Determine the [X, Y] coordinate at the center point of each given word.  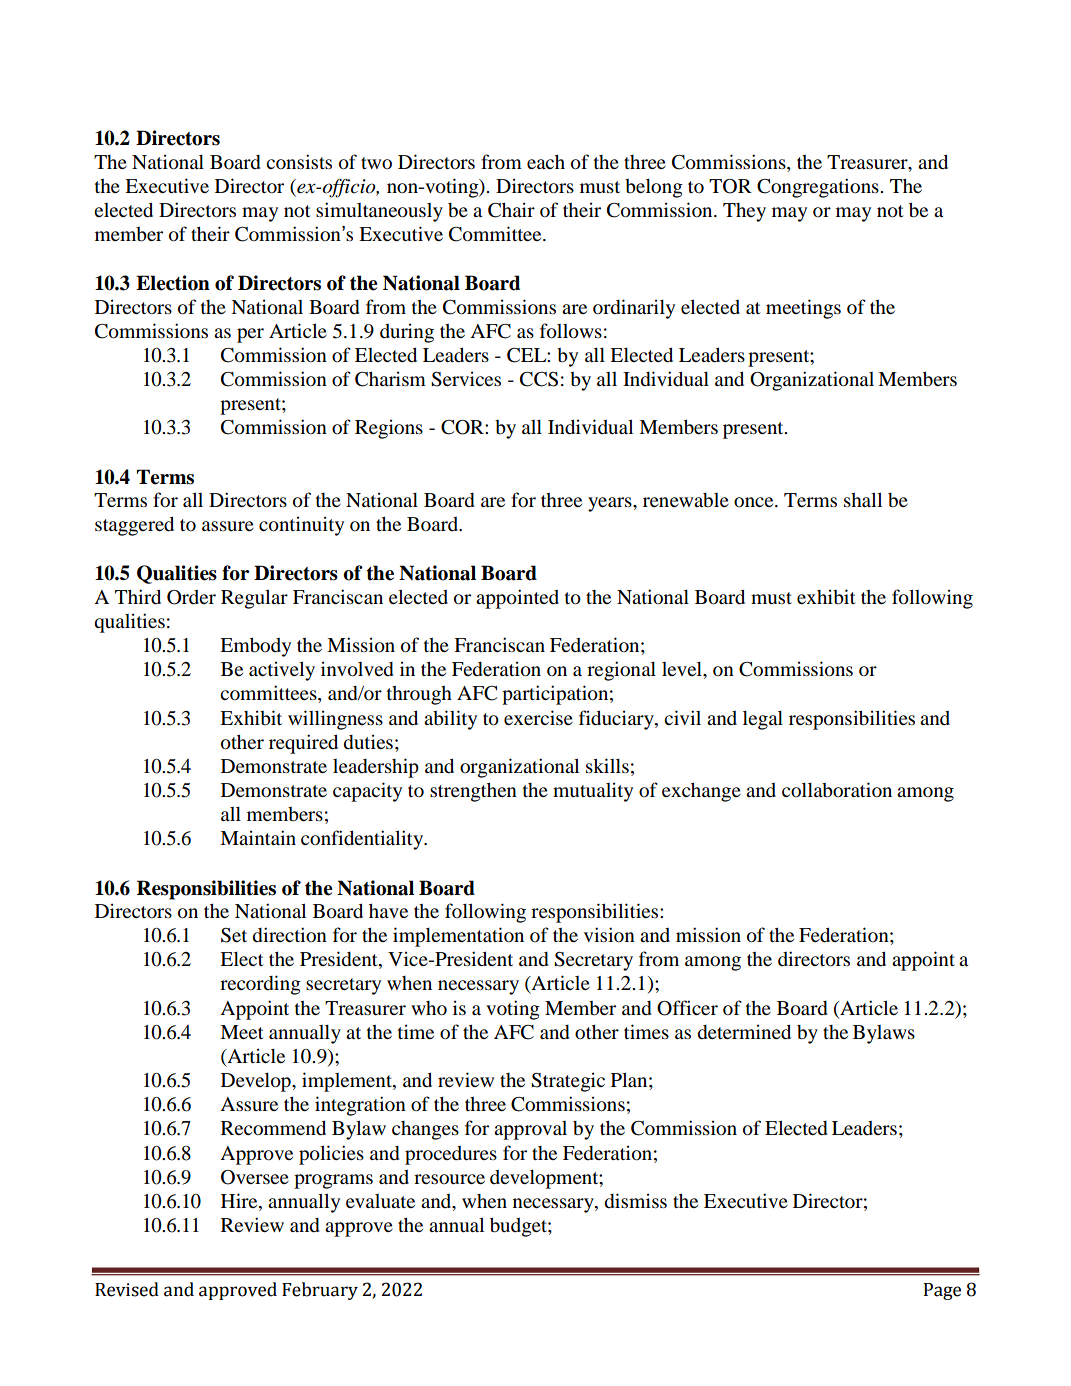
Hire [240, 1200]
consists [299, 161]
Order [191, 597]
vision [609, 934]
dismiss [635, 1201]
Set [234, 935]
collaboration [837, 789]
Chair [511, 210]
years [611, 504]
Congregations [819, 188]
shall [863, 499]
